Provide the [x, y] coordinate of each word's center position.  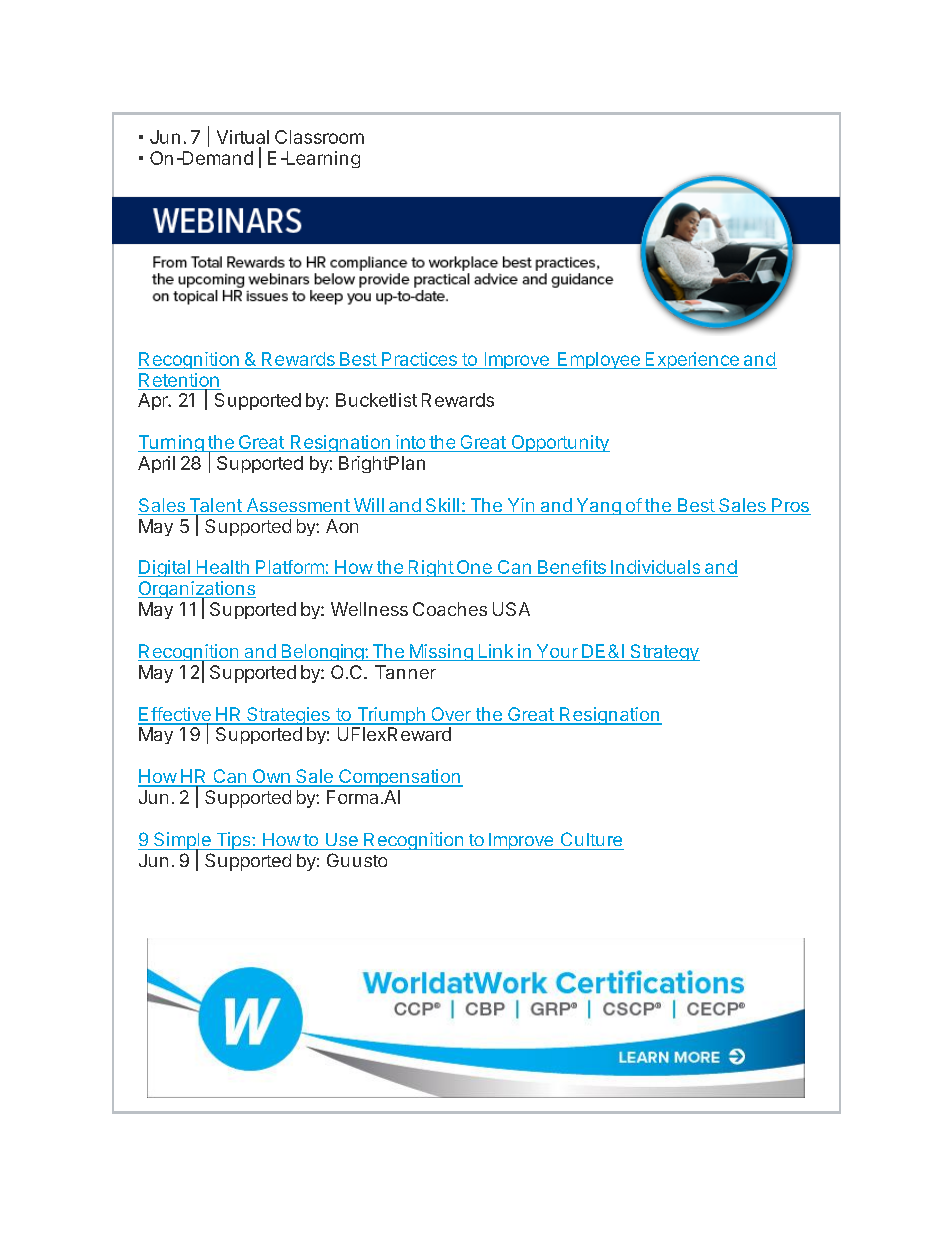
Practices [419, 360]
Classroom [319, 137]
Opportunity [559, 443]
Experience [692, 360]
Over [451, 715]
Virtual [243, 137]
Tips [233, 841]
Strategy [664, 652]
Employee [599, 360]
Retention [179, 381]
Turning [172, 443]
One [474, 568]
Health [222, 568]
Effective [175, 715]
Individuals [656, 568]
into [410, 442]
